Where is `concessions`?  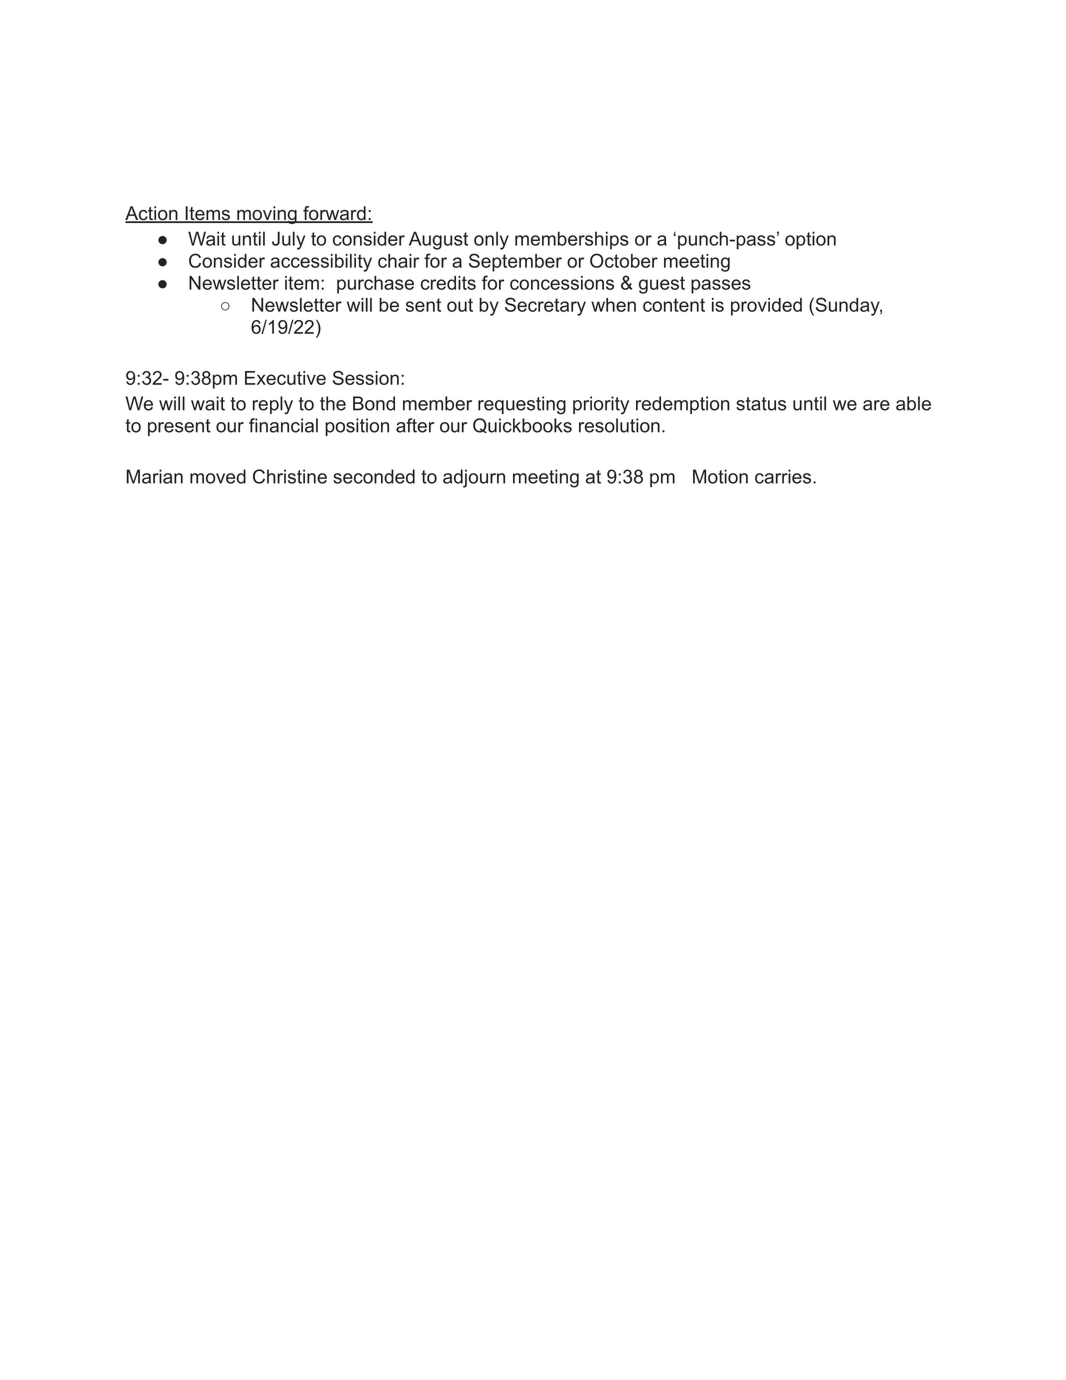 concessions is located at coordinates (562, 283).
